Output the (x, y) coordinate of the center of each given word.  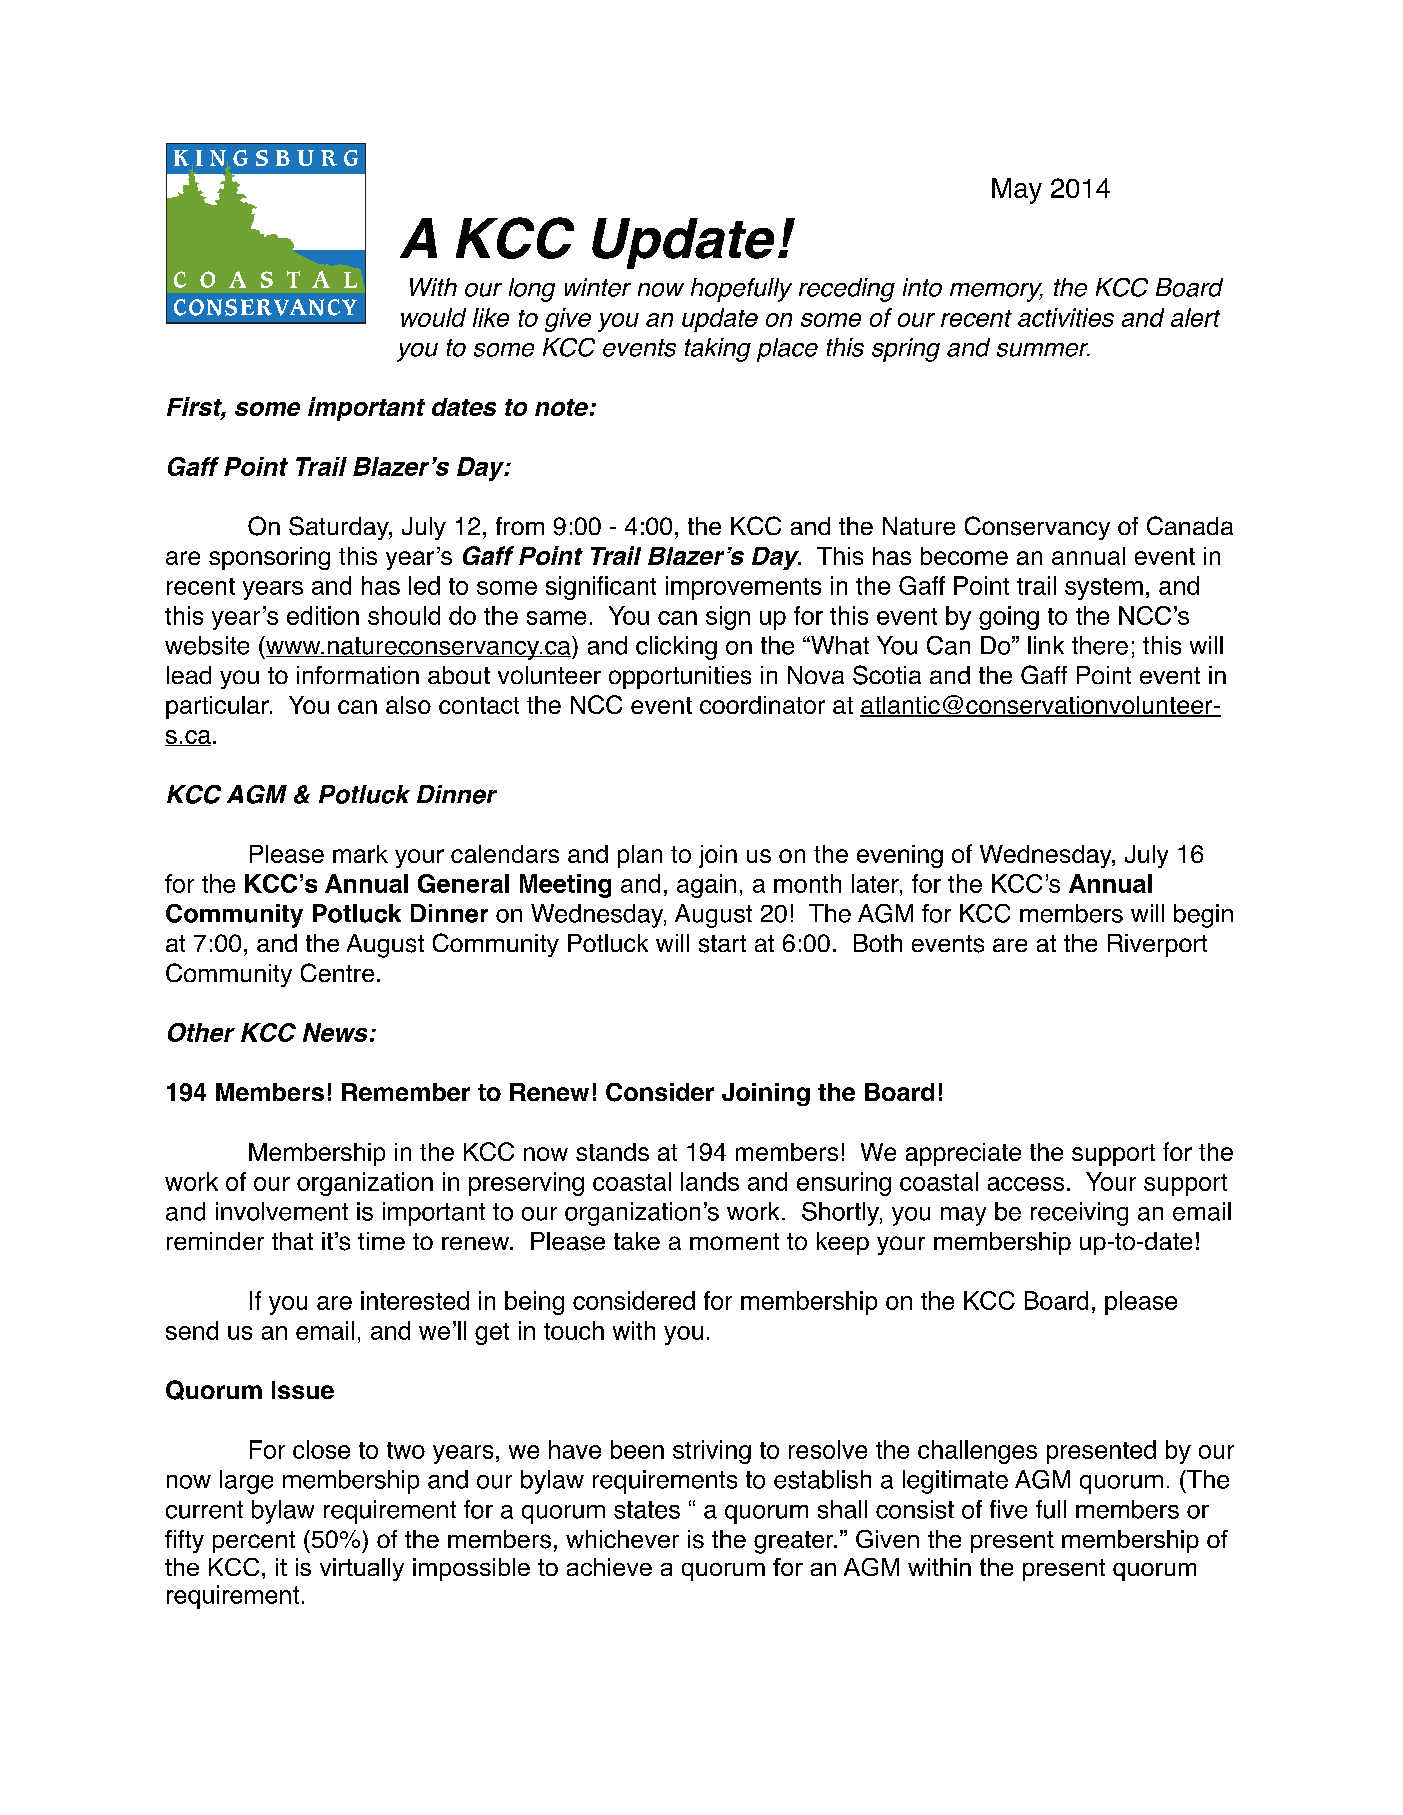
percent (254, 1542)
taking (718, 350)
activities (1066, 317)
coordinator (762, 705)
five (1008, 1509)
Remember (406, 1092)
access (1026, 1184)
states (647, 1510)
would (433, 317)
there (1100, 645)
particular (218, 707)
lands (710, 1181)
